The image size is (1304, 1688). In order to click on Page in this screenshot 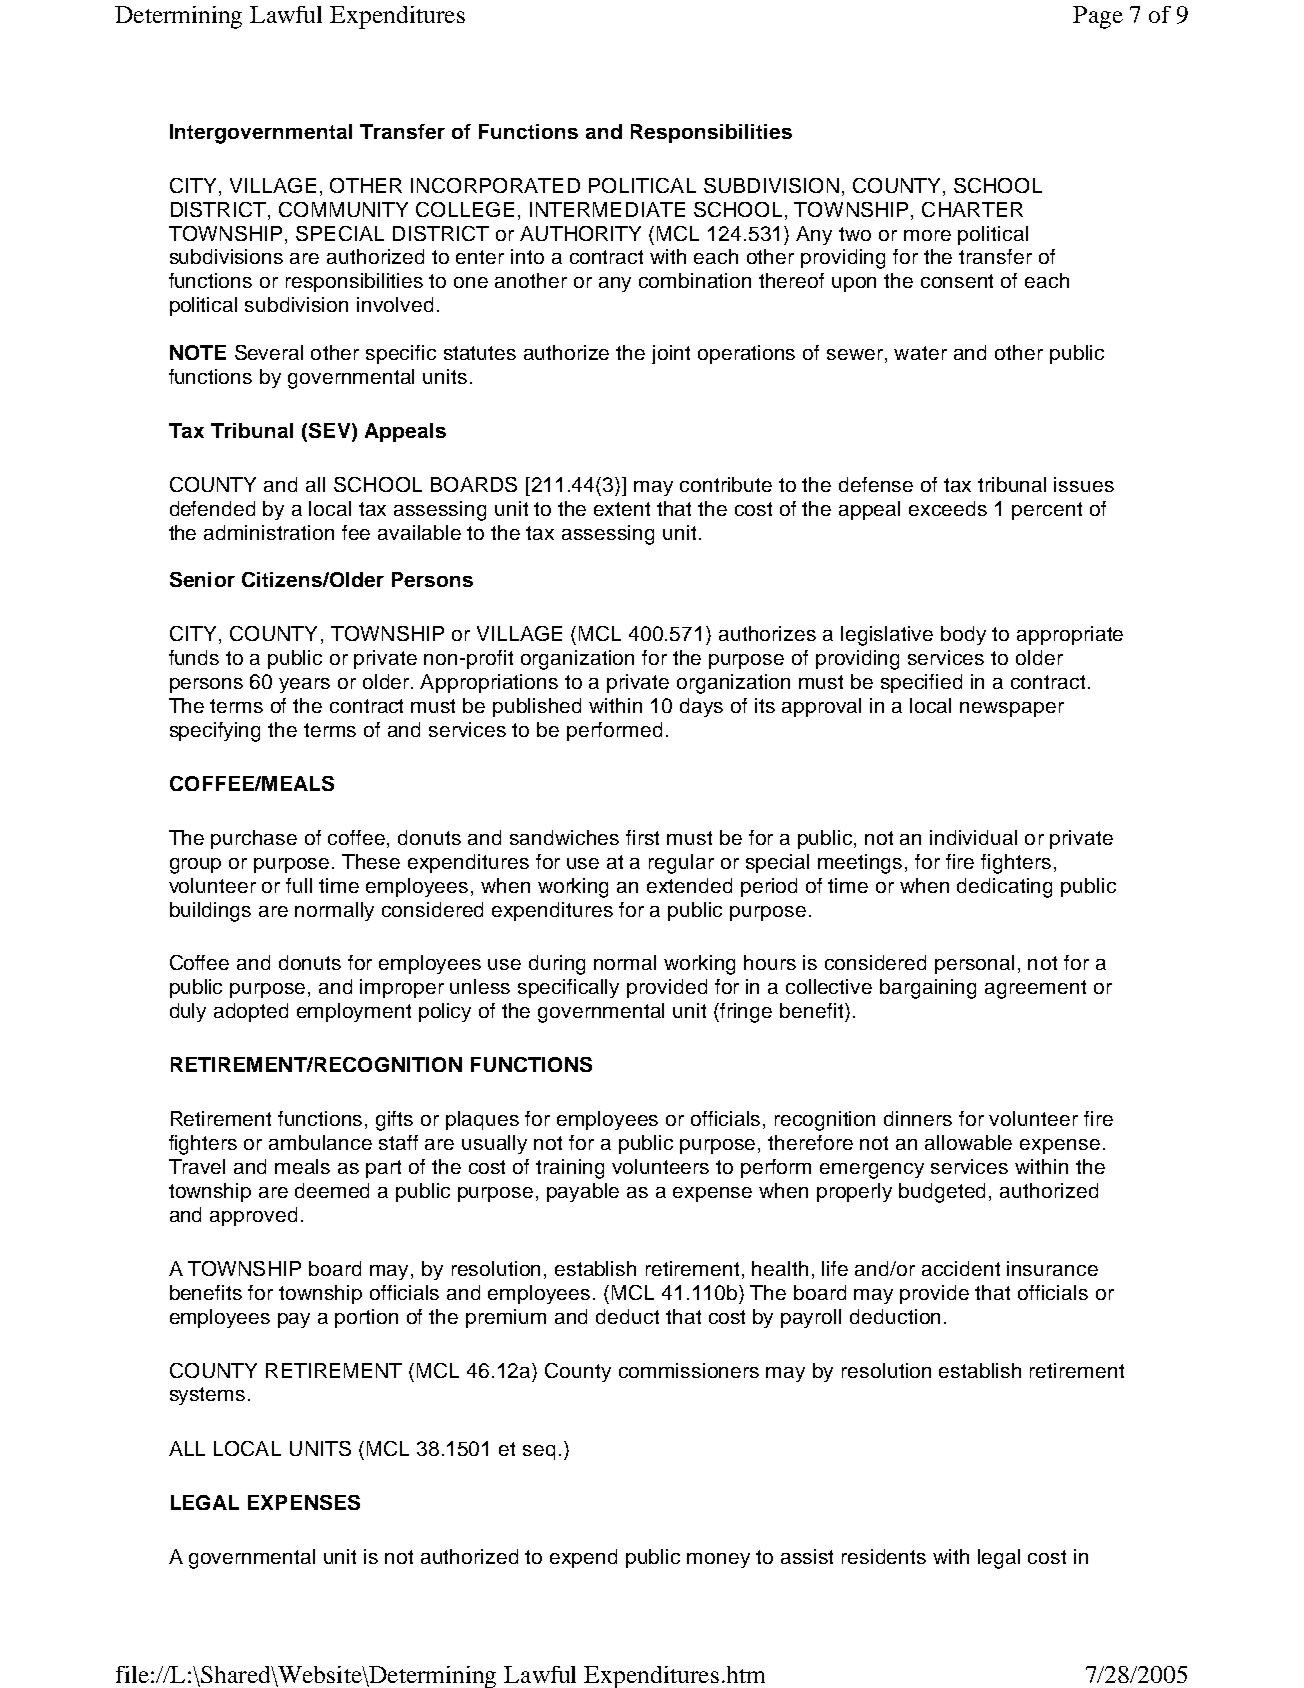, I will do `click(1098, 17)`.
